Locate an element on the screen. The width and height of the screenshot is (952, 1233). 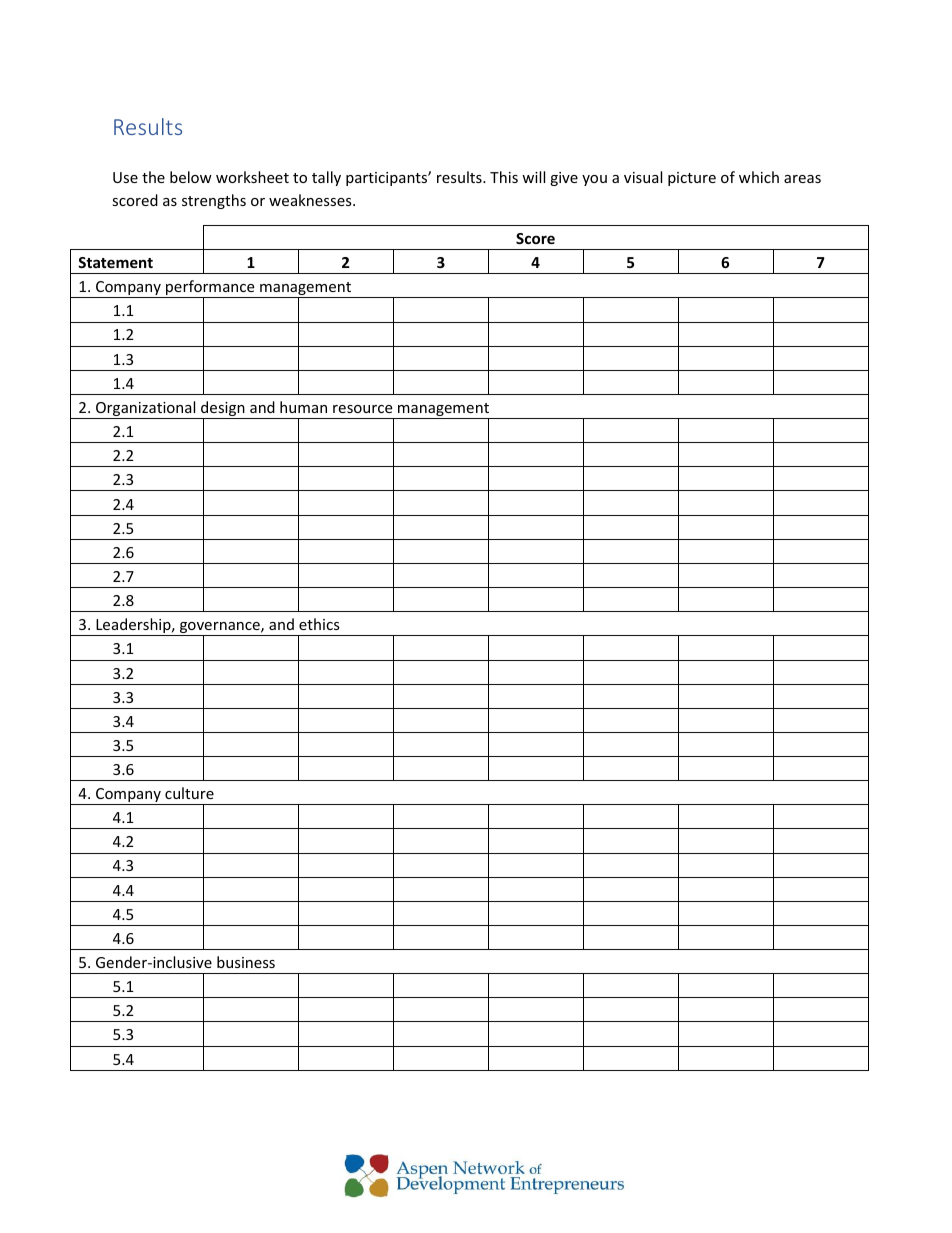
human is located at coordinates (303, 407).
